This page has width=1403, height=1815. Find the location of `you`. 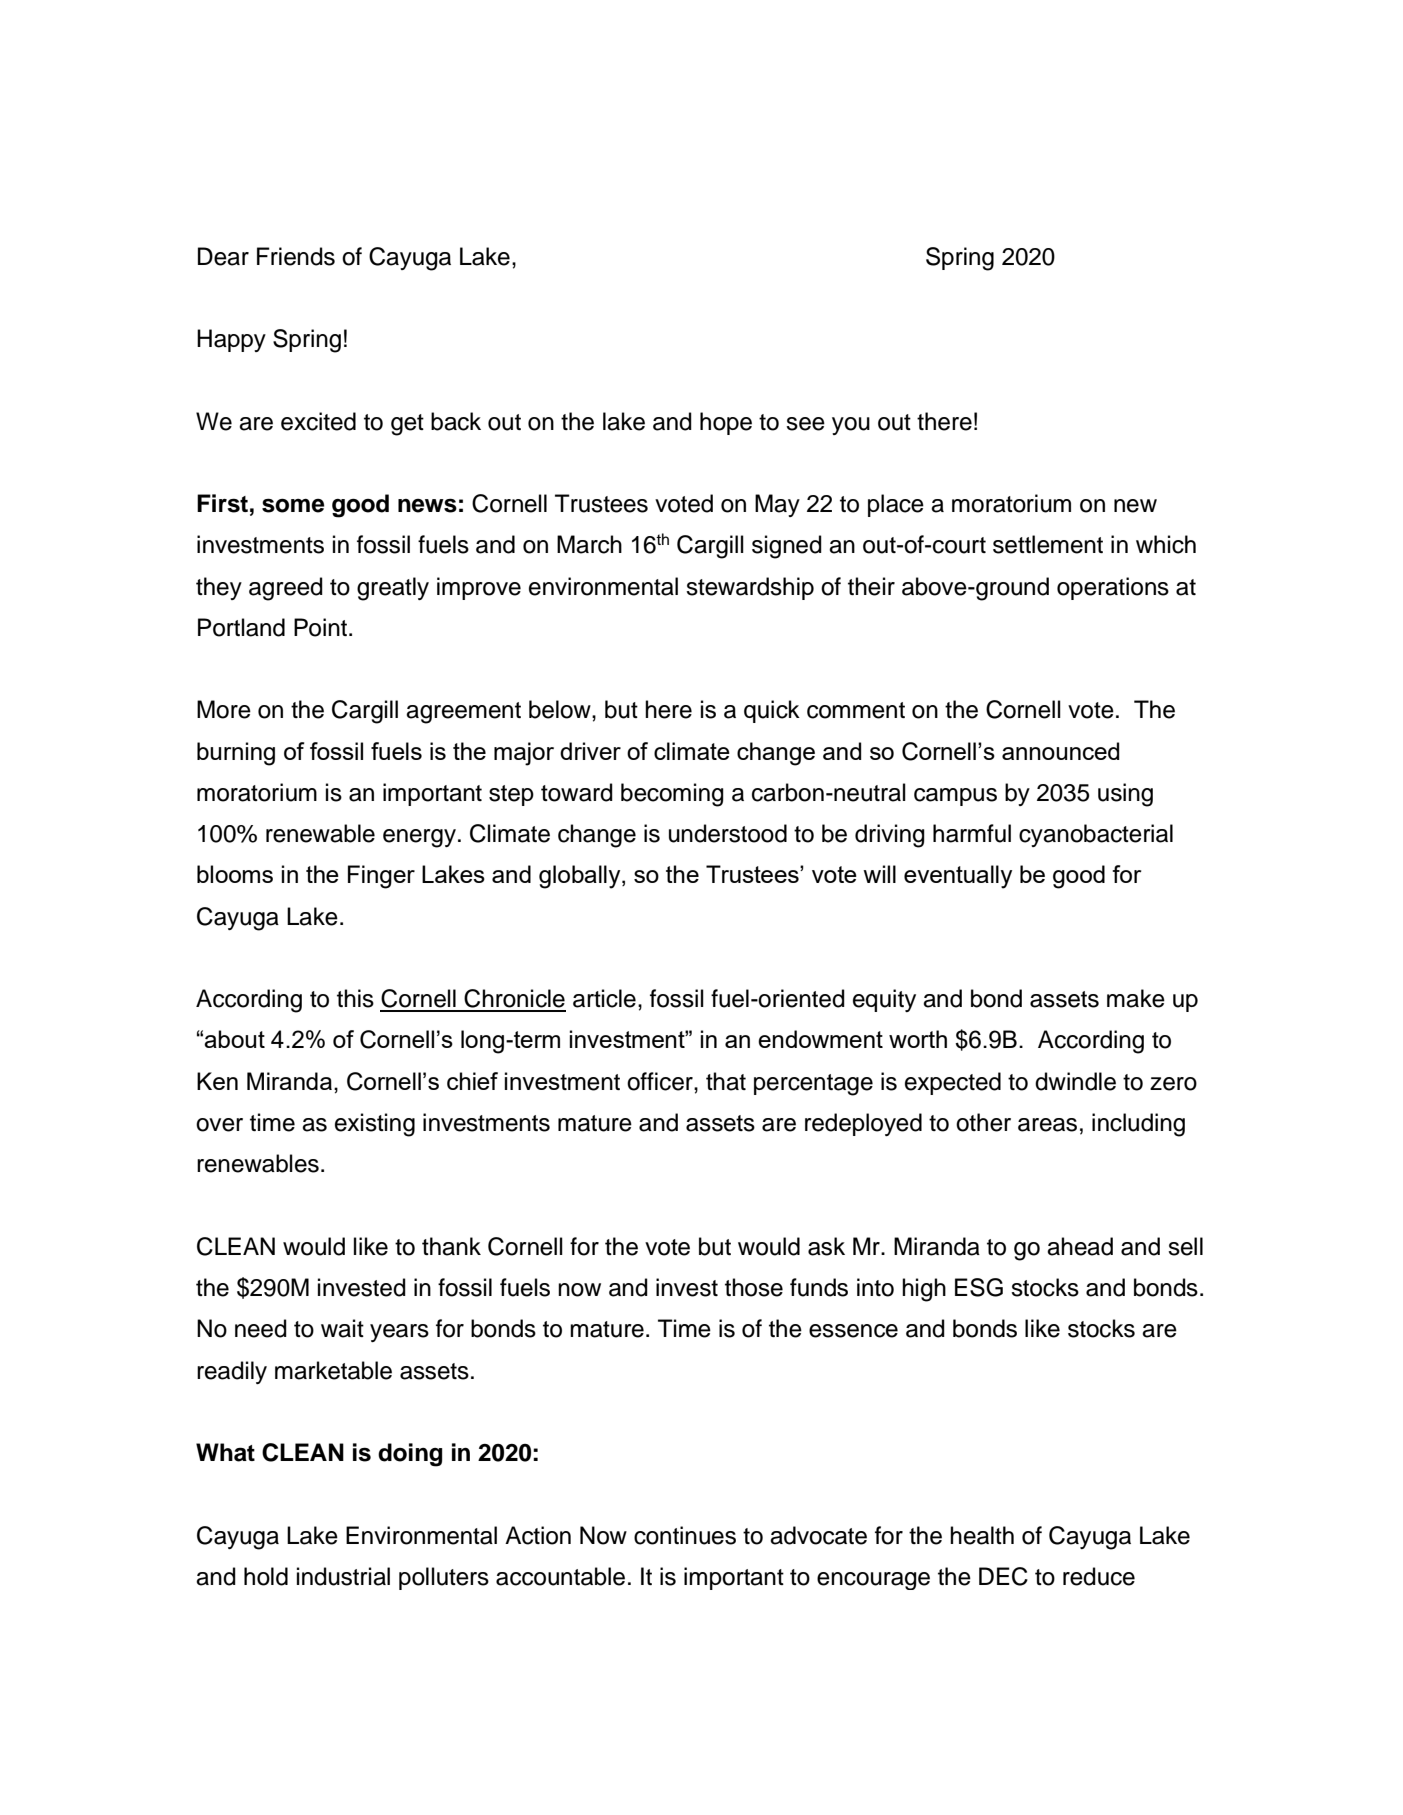

you is located at coordinates (851, 426).
